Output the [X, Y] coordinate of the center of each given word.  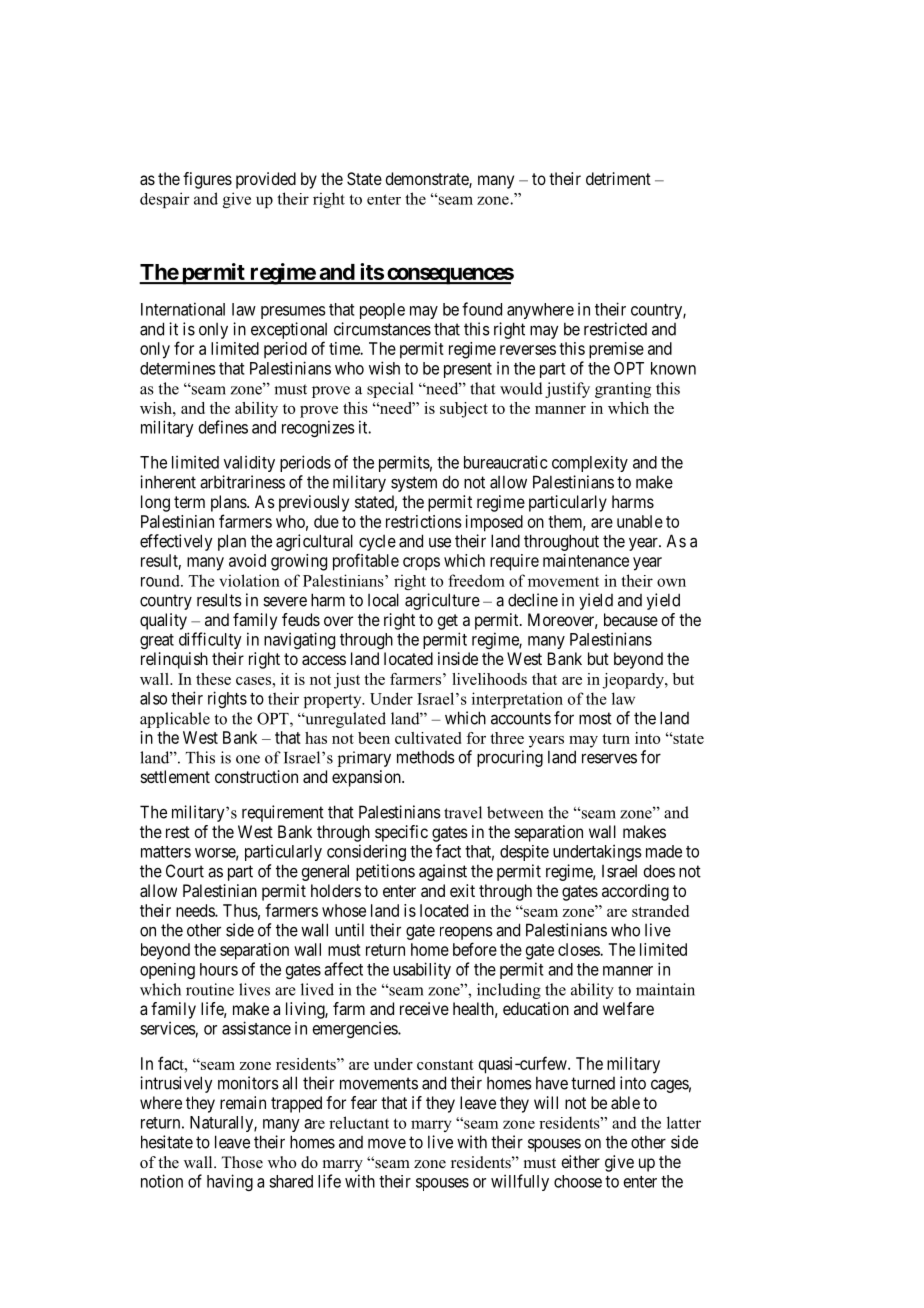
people [382, 311]
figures [207, 180]
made [664, 851]
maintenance [586, 560]
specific [401, 833]
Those [242, 1162]
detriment [618, 178]
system [414, 484]
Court [185, 871]
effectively [176, 542]
